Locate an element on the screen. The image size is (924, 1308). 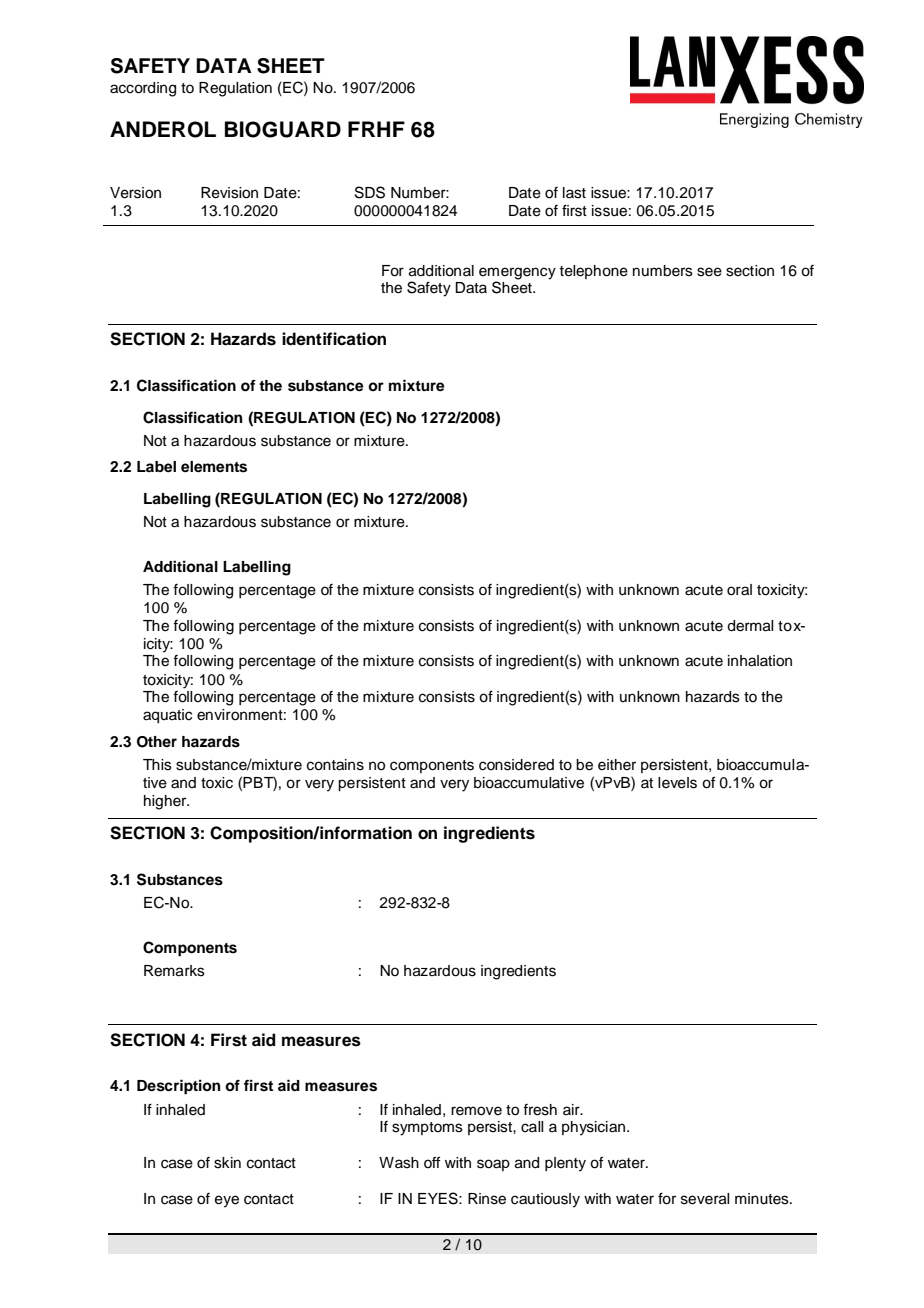
according is located at coordinates (143, 89).
